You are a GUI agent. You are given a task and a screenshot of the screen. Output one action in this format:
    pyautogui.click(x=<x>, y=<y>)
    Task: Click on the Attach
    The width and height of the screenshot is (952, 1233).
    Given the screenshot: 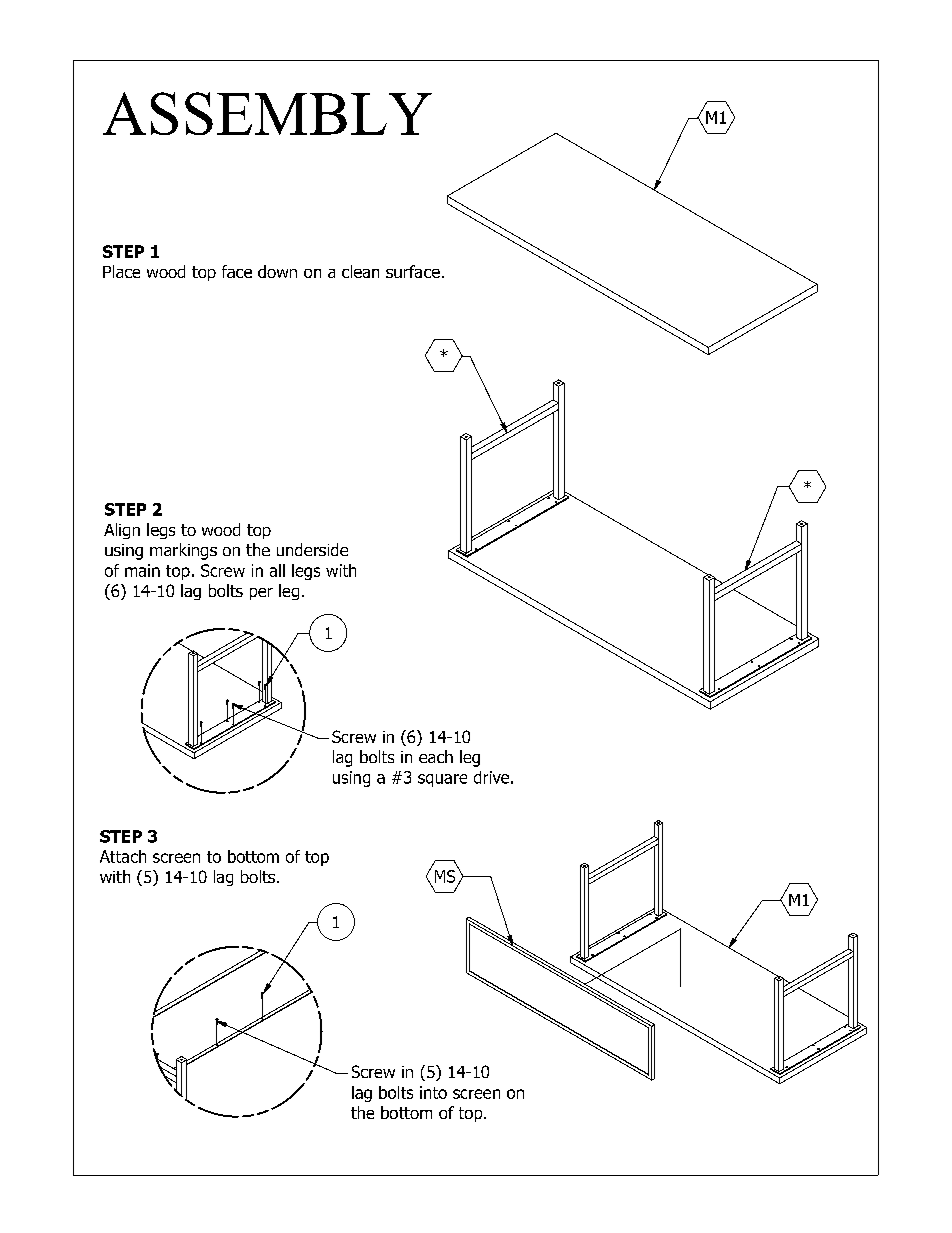 What is the action you would take?
    pyautogui.click(x=123, y=856)
